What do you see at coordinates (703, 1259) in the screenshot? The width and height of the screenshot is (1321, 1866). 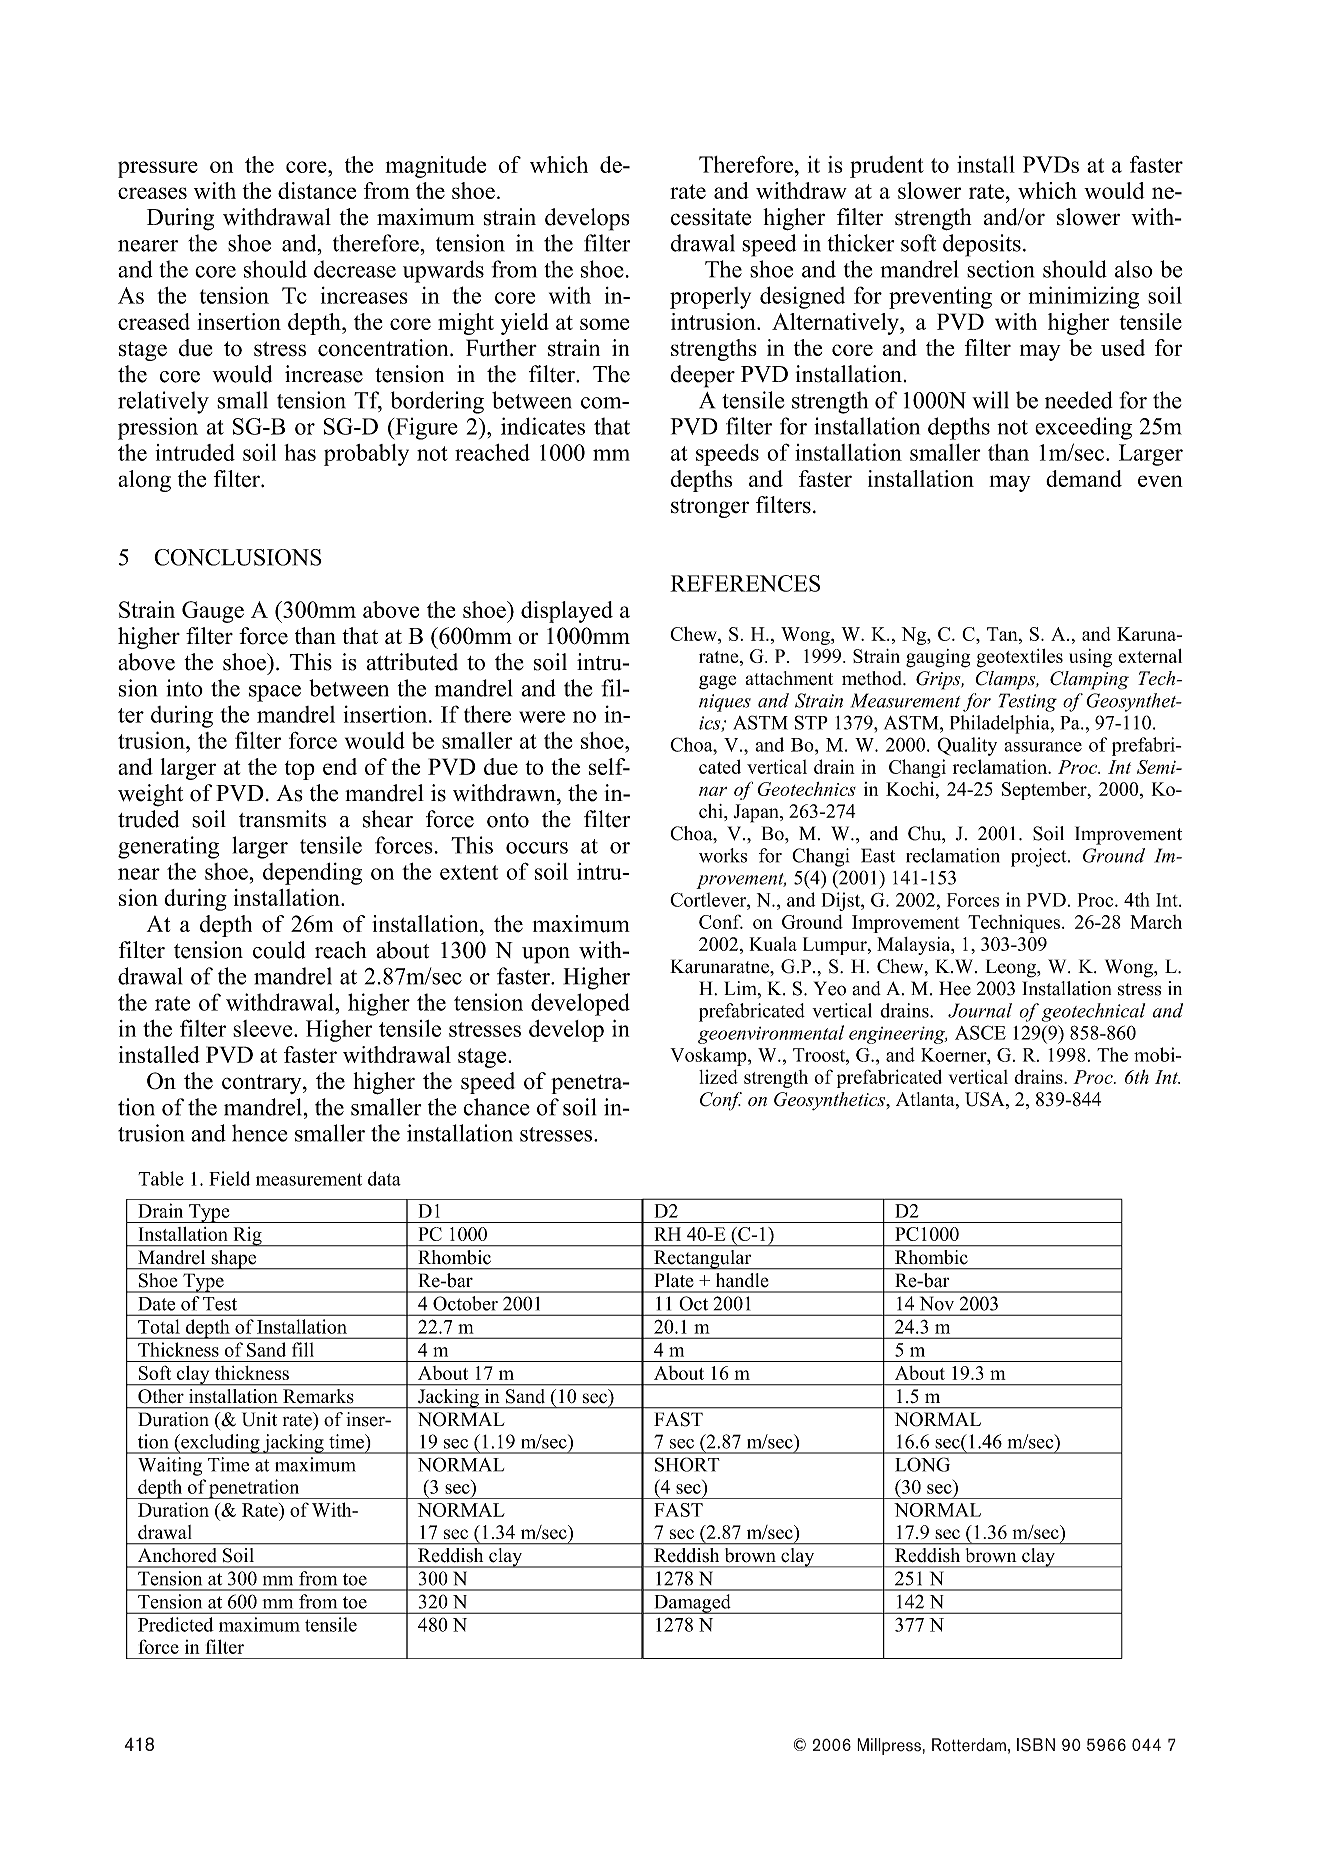 I see `Rectangular` at bounding box center [703, 1259].
